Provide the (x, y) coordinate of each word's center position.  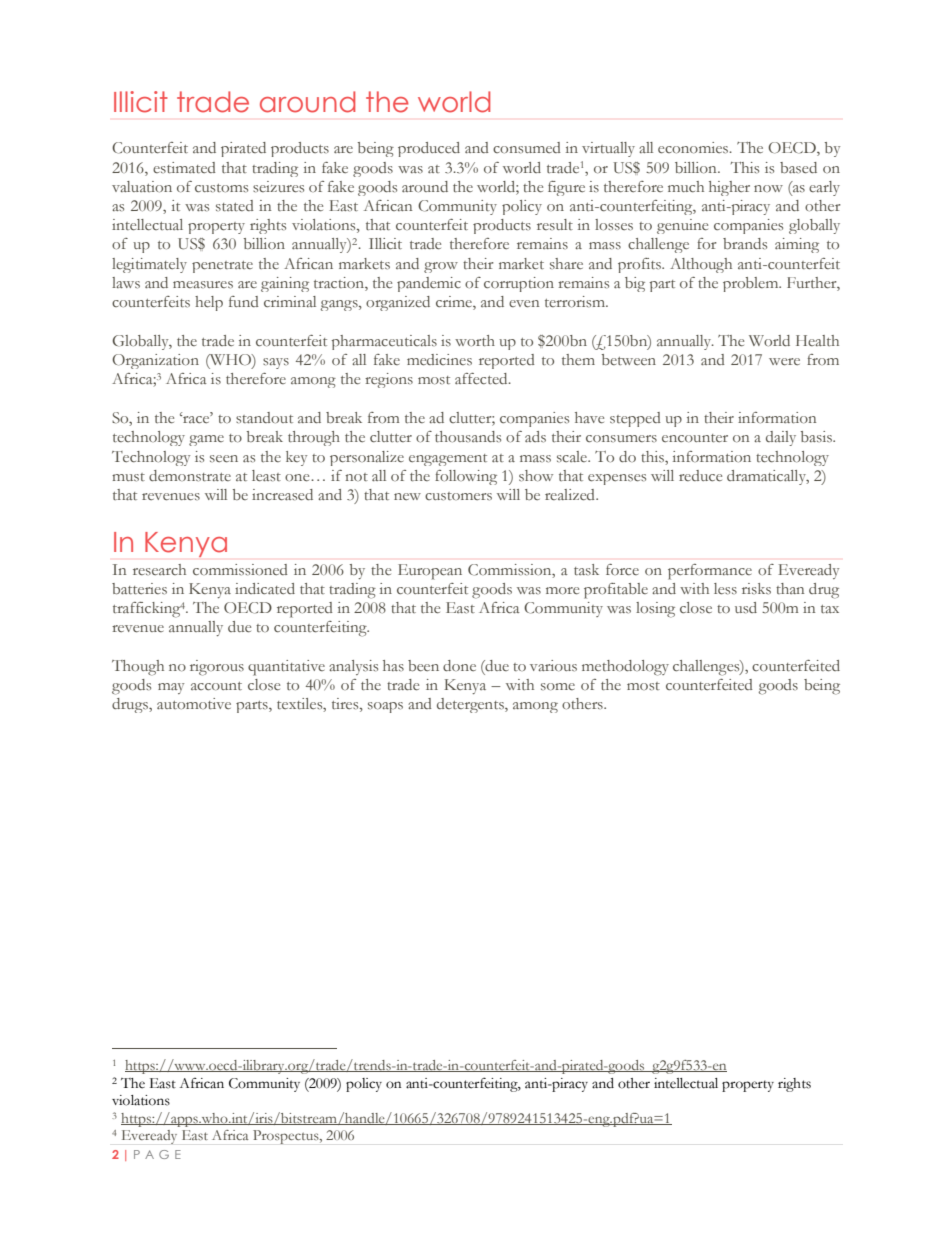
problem (752, 284)
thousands (468, 437)
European (430, 572)
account (216, 686)
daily (781, 438)
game (206, 440)
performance (710, 572)
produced (429, 149)
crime (455, 303)
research (159, 569)
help (209, 303)
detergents (471, 705)
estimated (184, 167)
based (798, 168)
